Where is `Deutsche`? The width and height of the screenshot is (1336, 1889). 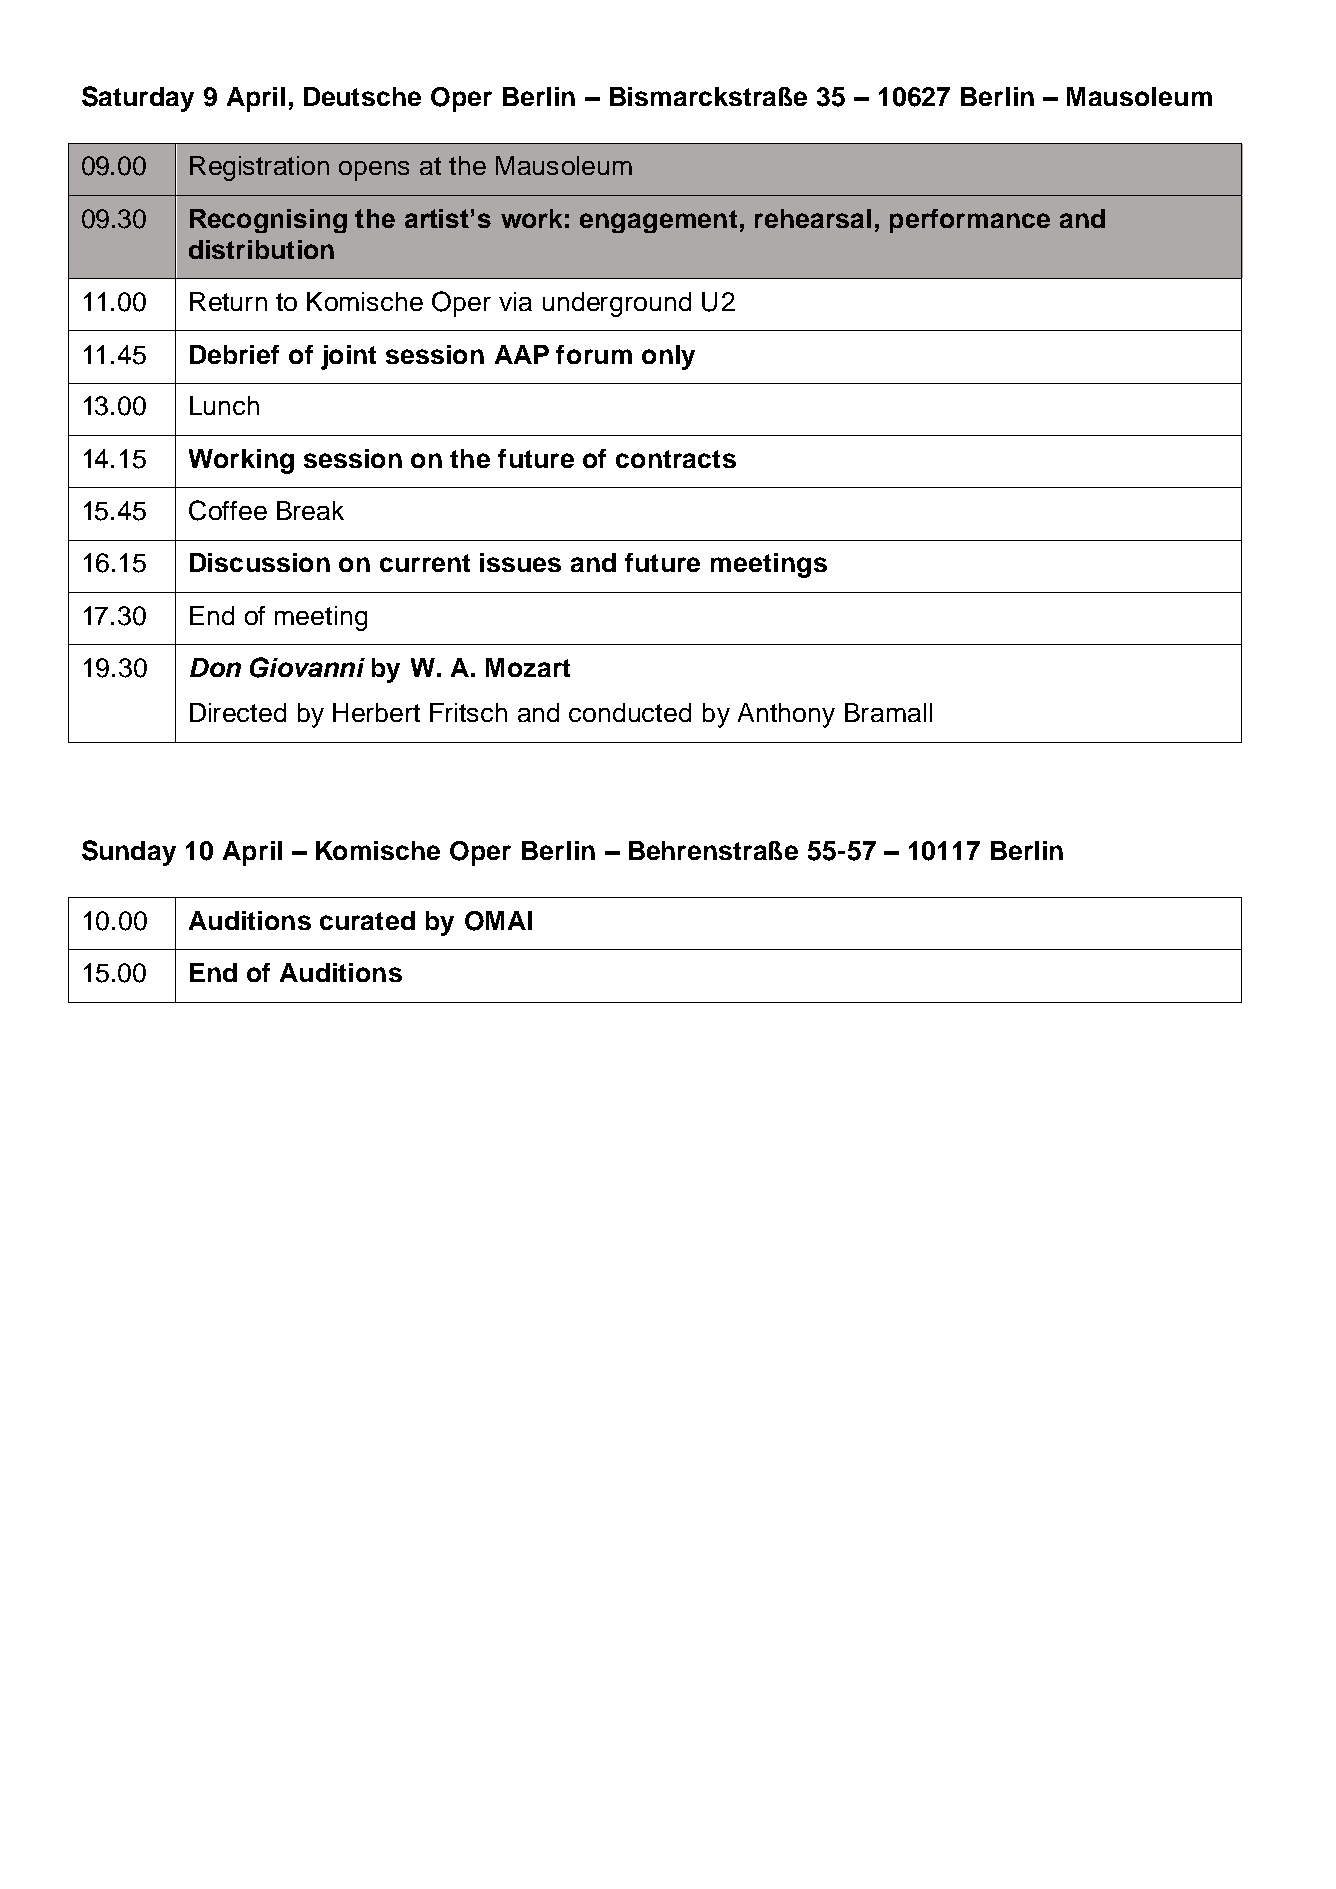
Deutsche is located at coordinates (362, 96).
